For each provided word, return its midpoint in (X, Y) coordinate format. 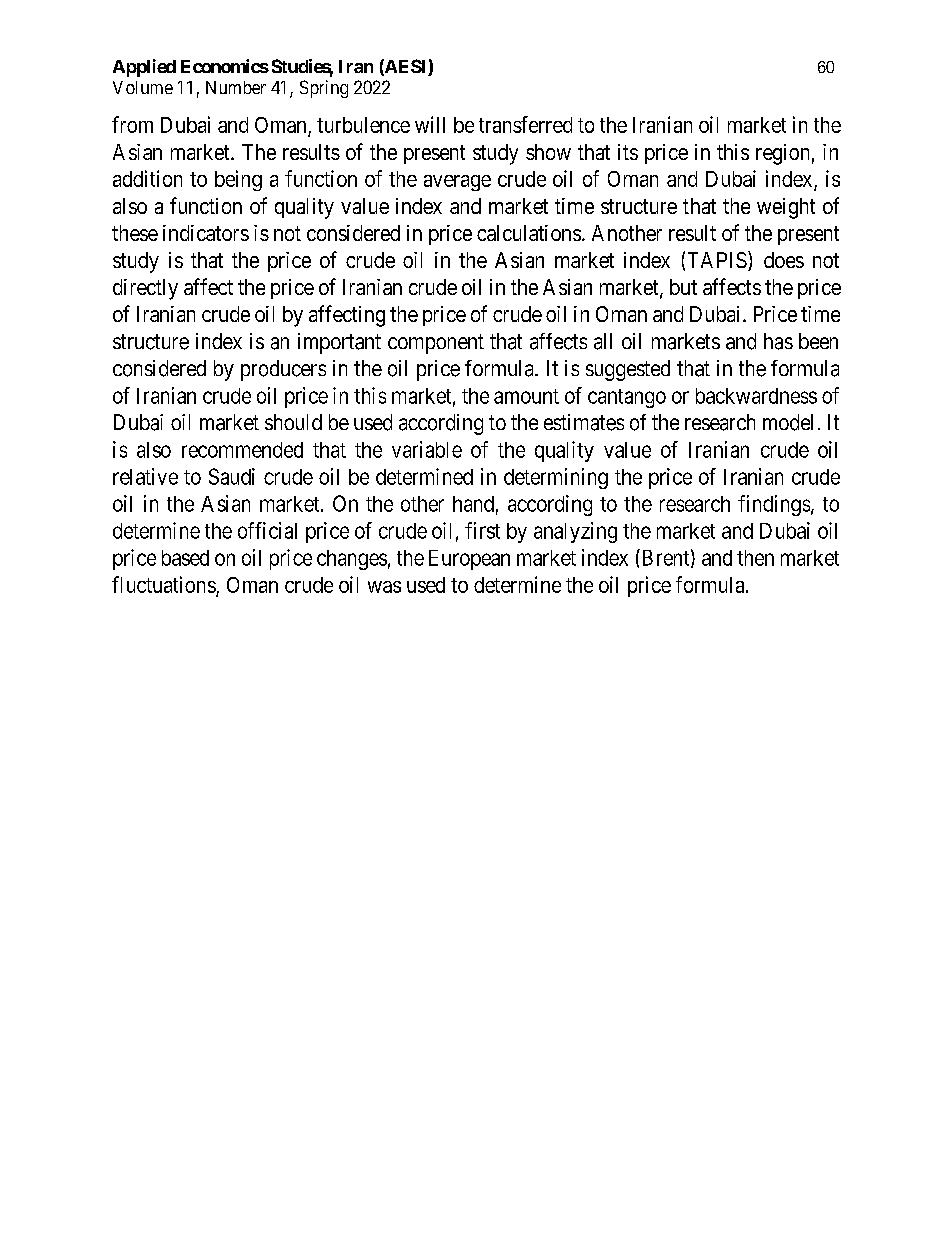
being (238, 180)
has (778, 341)
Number (236, 87)
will (430, 124)
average (457, 183)
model (788, 422)
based (185, 558)
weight (786, 208)
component (436, 344)
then (755, 558)
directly (145, 289)
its (628, 152)
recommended (242, 450)
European (469, 560)
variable (427, 449)
